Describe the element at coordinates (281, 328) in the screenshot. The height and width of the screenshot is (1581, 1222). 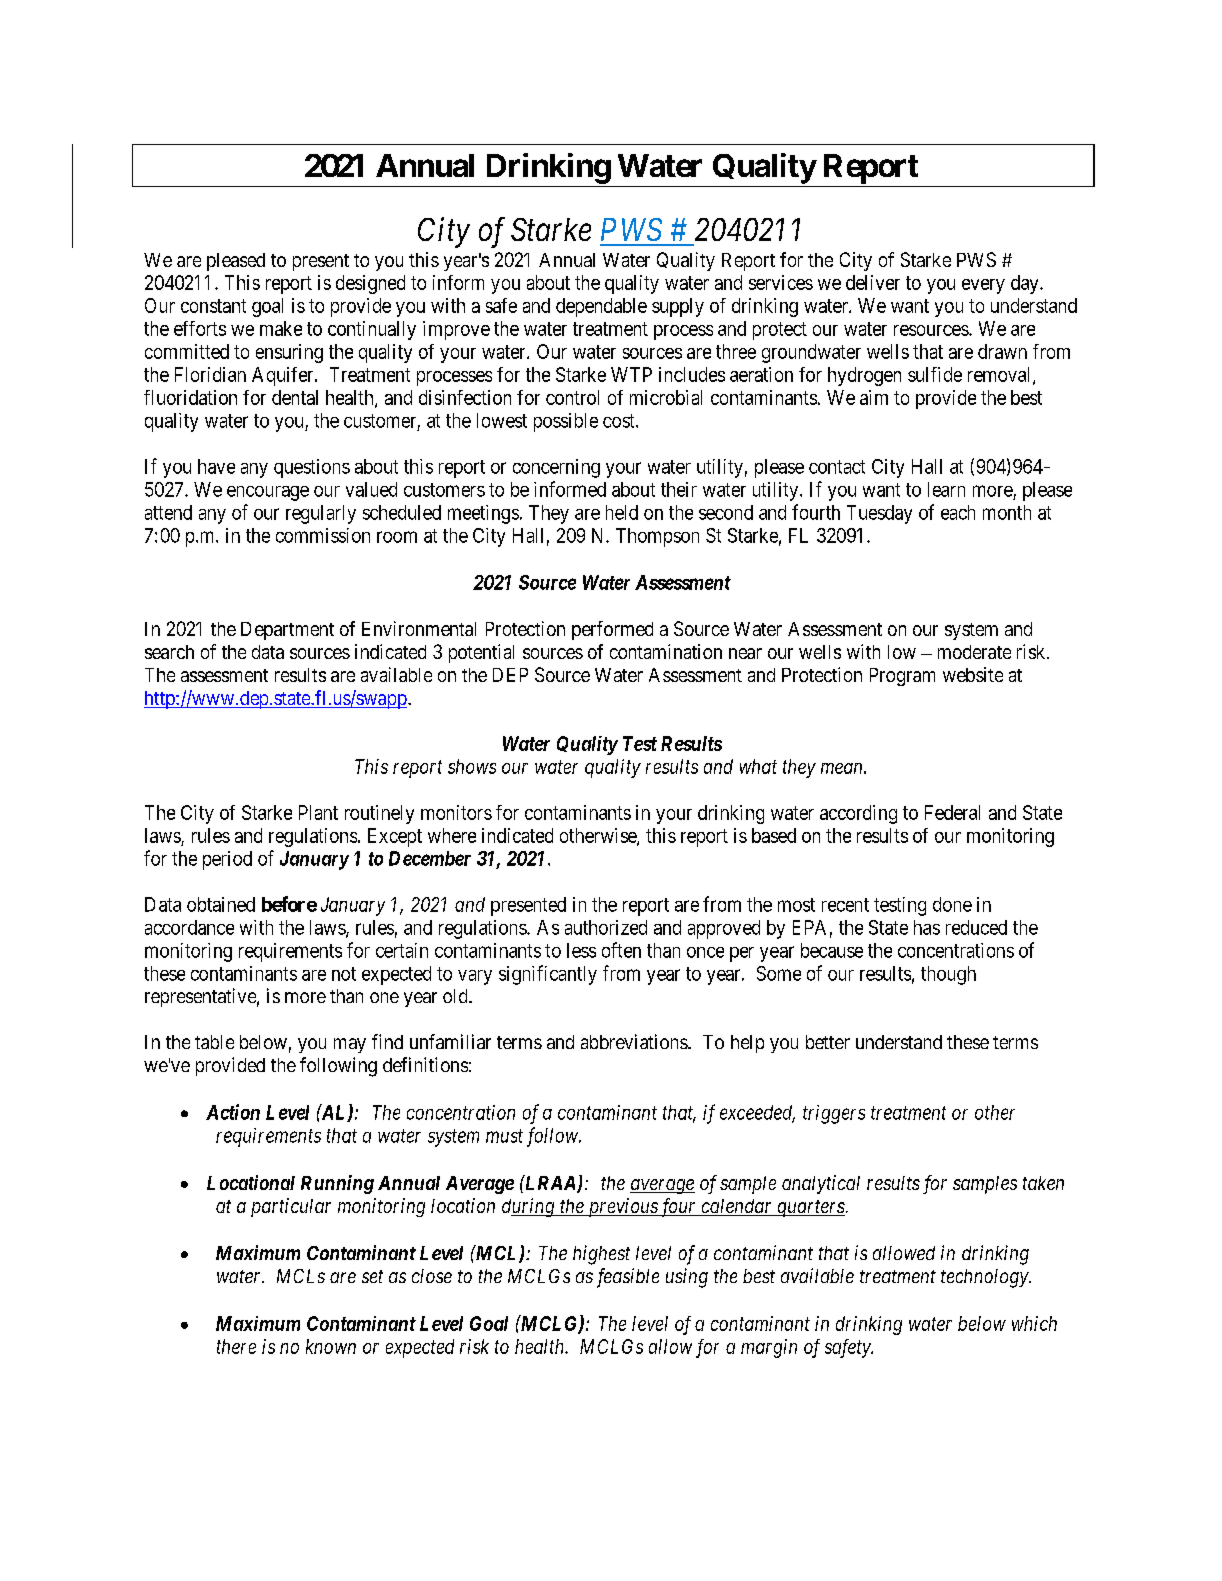
I see `make` at that location.
